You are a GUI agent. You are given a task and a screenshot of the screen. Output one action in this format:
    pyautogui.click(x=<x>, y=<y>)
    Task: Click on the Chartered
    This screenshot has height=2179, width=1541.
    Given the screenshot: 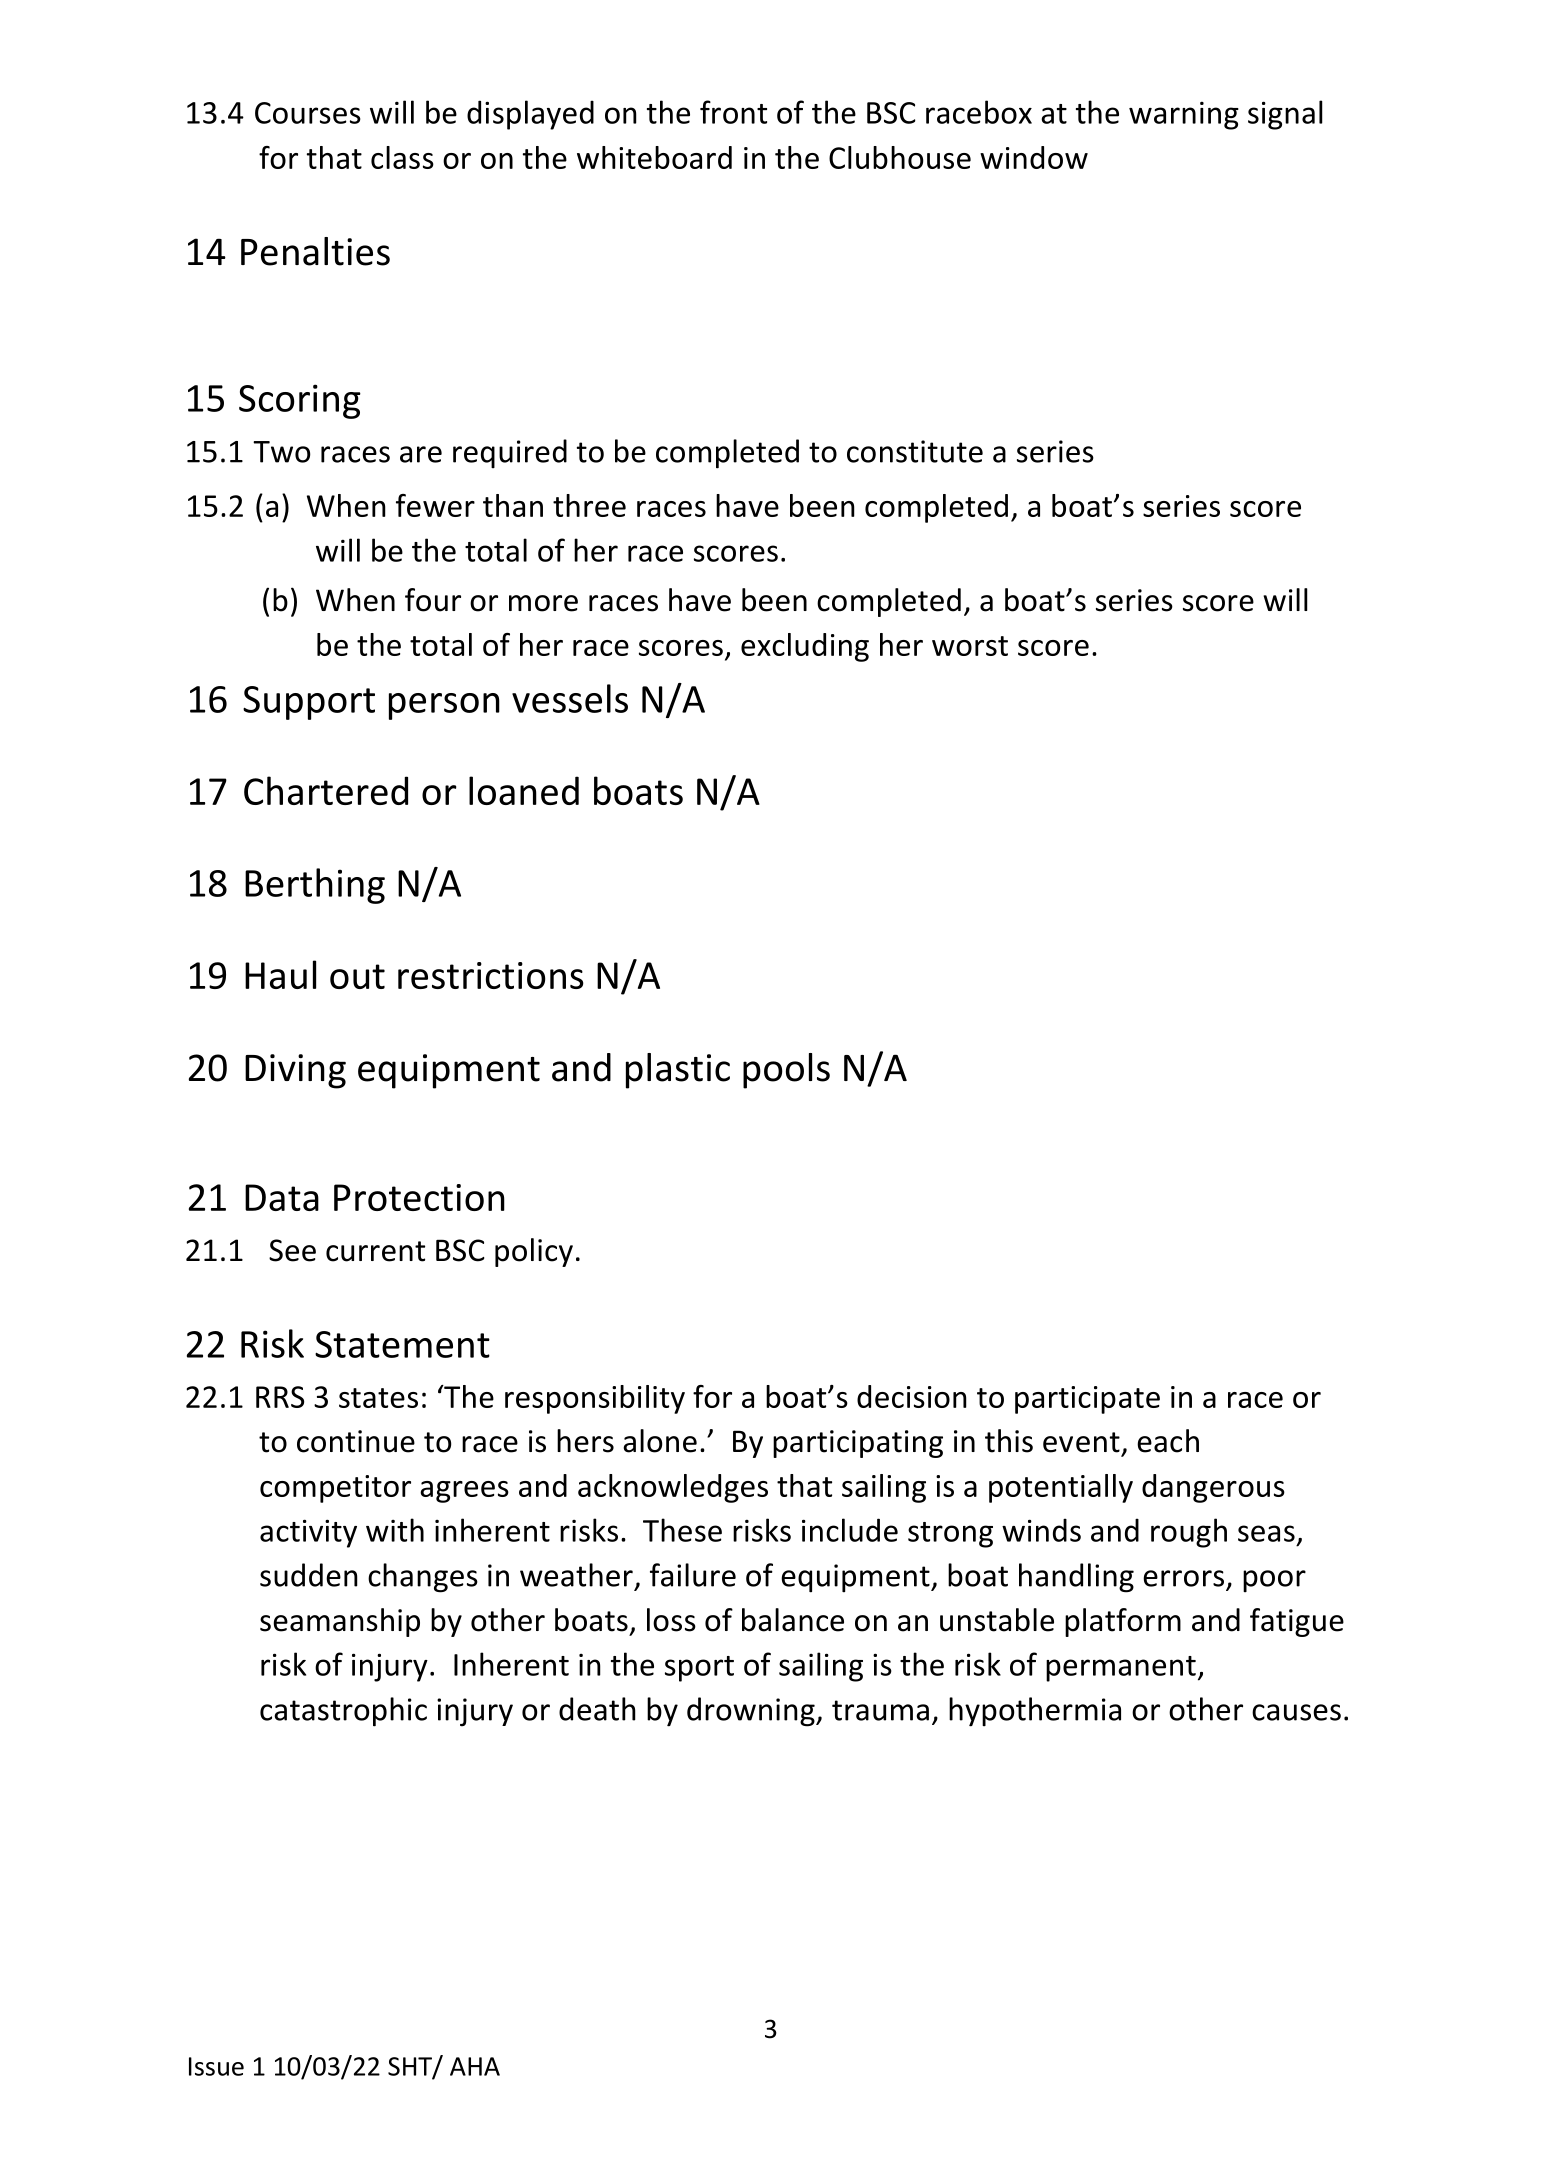 What is the action you would take?
    pyautogui.click(x=326, y=790)
